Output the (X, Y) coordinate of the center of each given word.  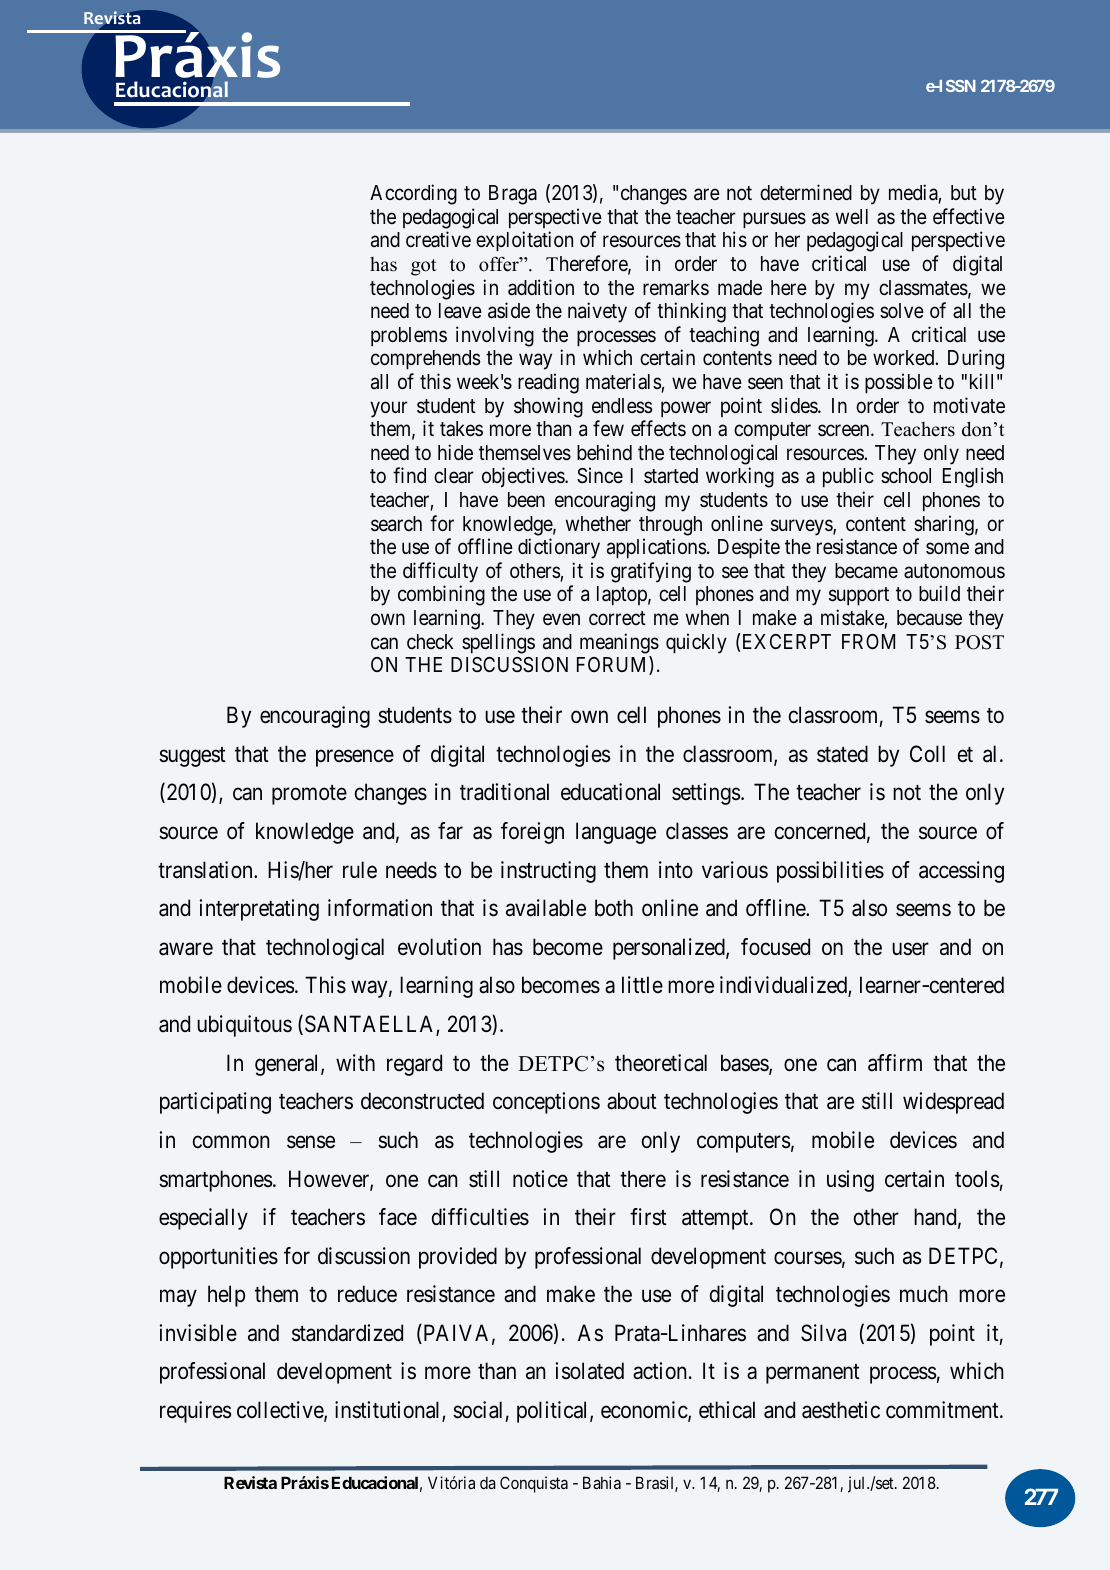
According (413, 194)
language (616, 833)
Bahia (602, 1482)
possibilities (830, 872)
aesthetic (841, 1410)
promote (309, 795)
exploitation (524, 241)
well (852, 217)
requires (196, 1412)
